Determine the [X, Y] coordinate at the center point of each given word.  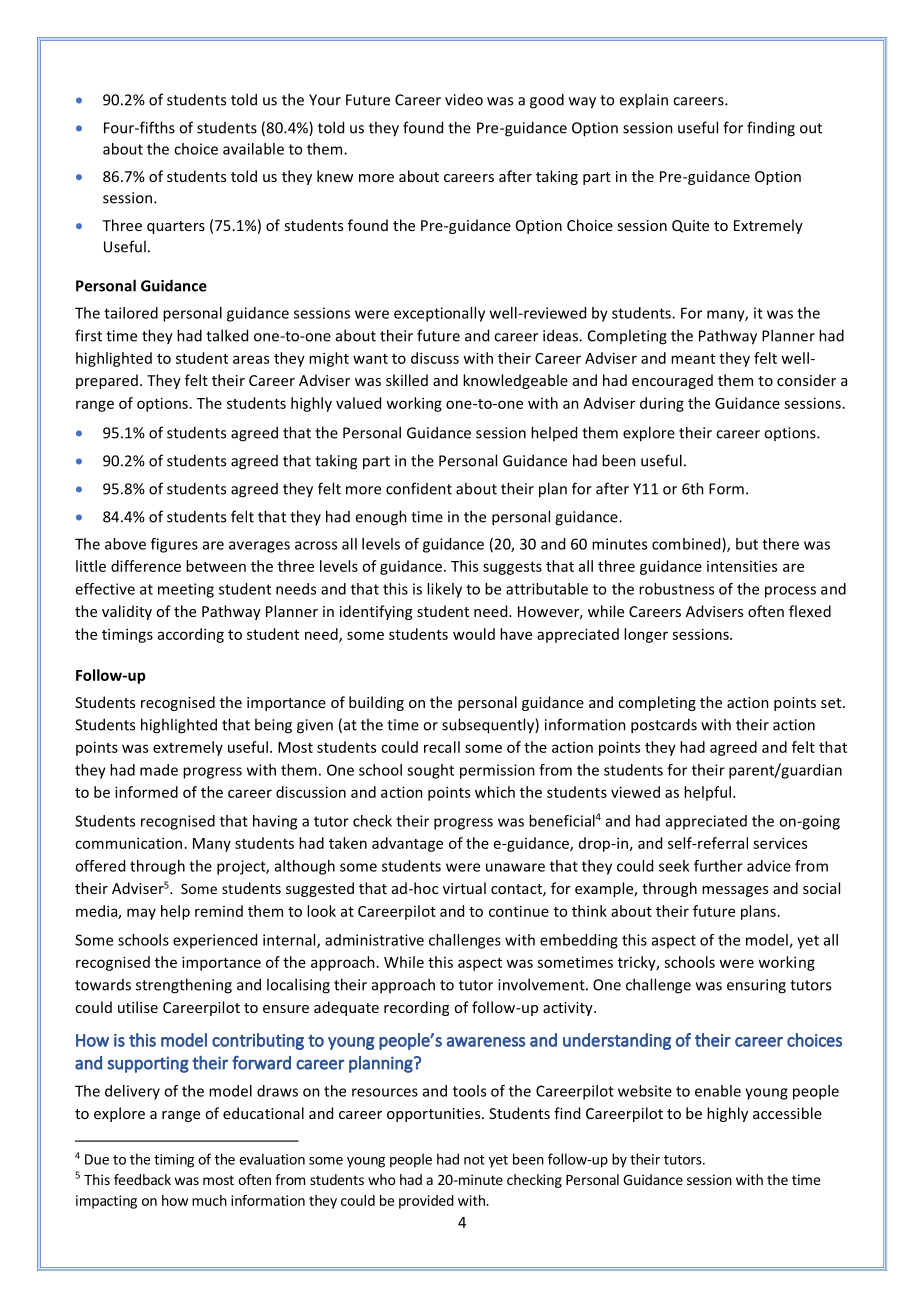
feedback [142, 1179]
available [253, 149]
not [474, 1160]
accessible [787, 1113]
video [464, 100]
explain [643, 100]
